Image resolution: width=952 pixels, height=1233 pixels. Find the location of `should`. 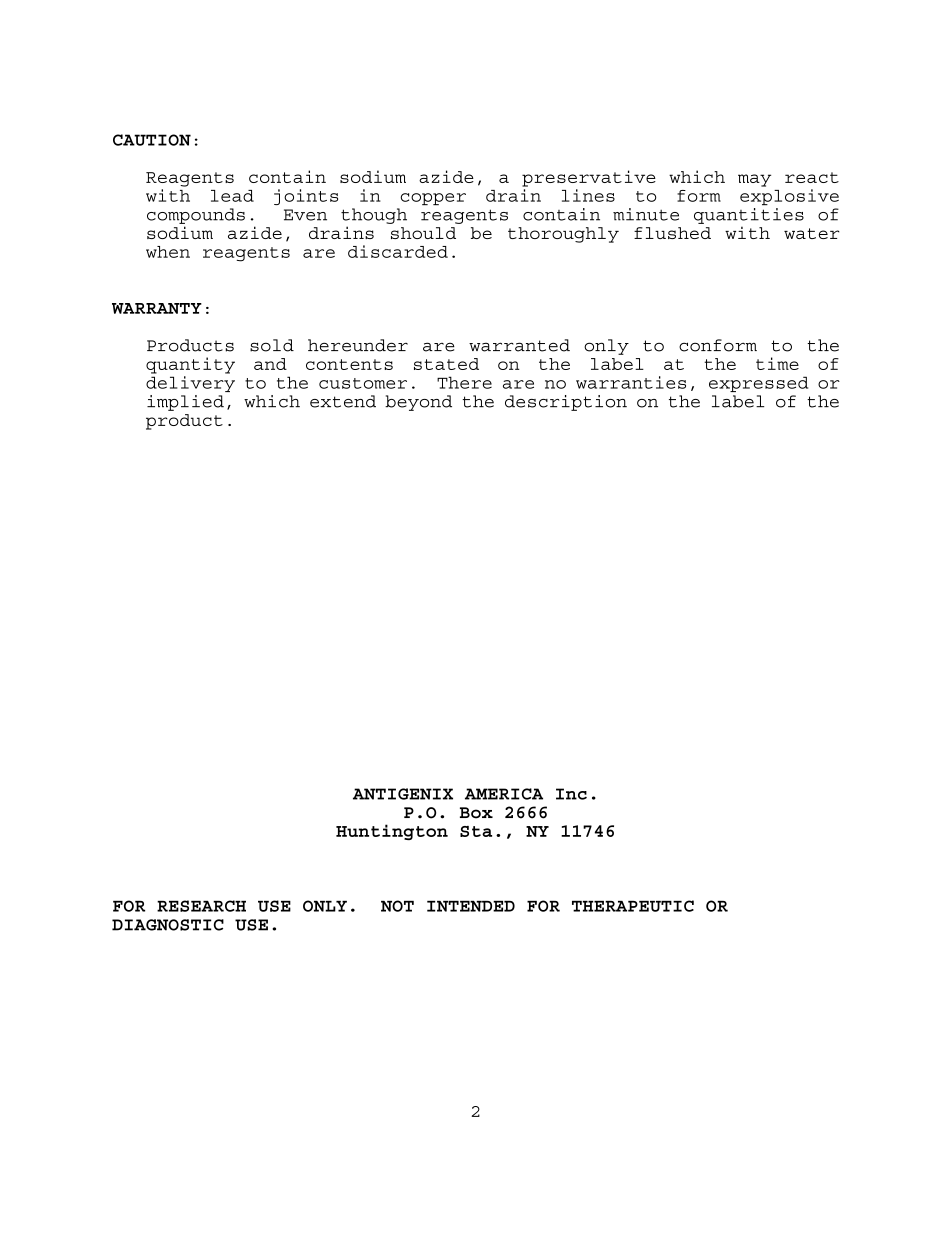

should is located at coordinates (423, 233).
